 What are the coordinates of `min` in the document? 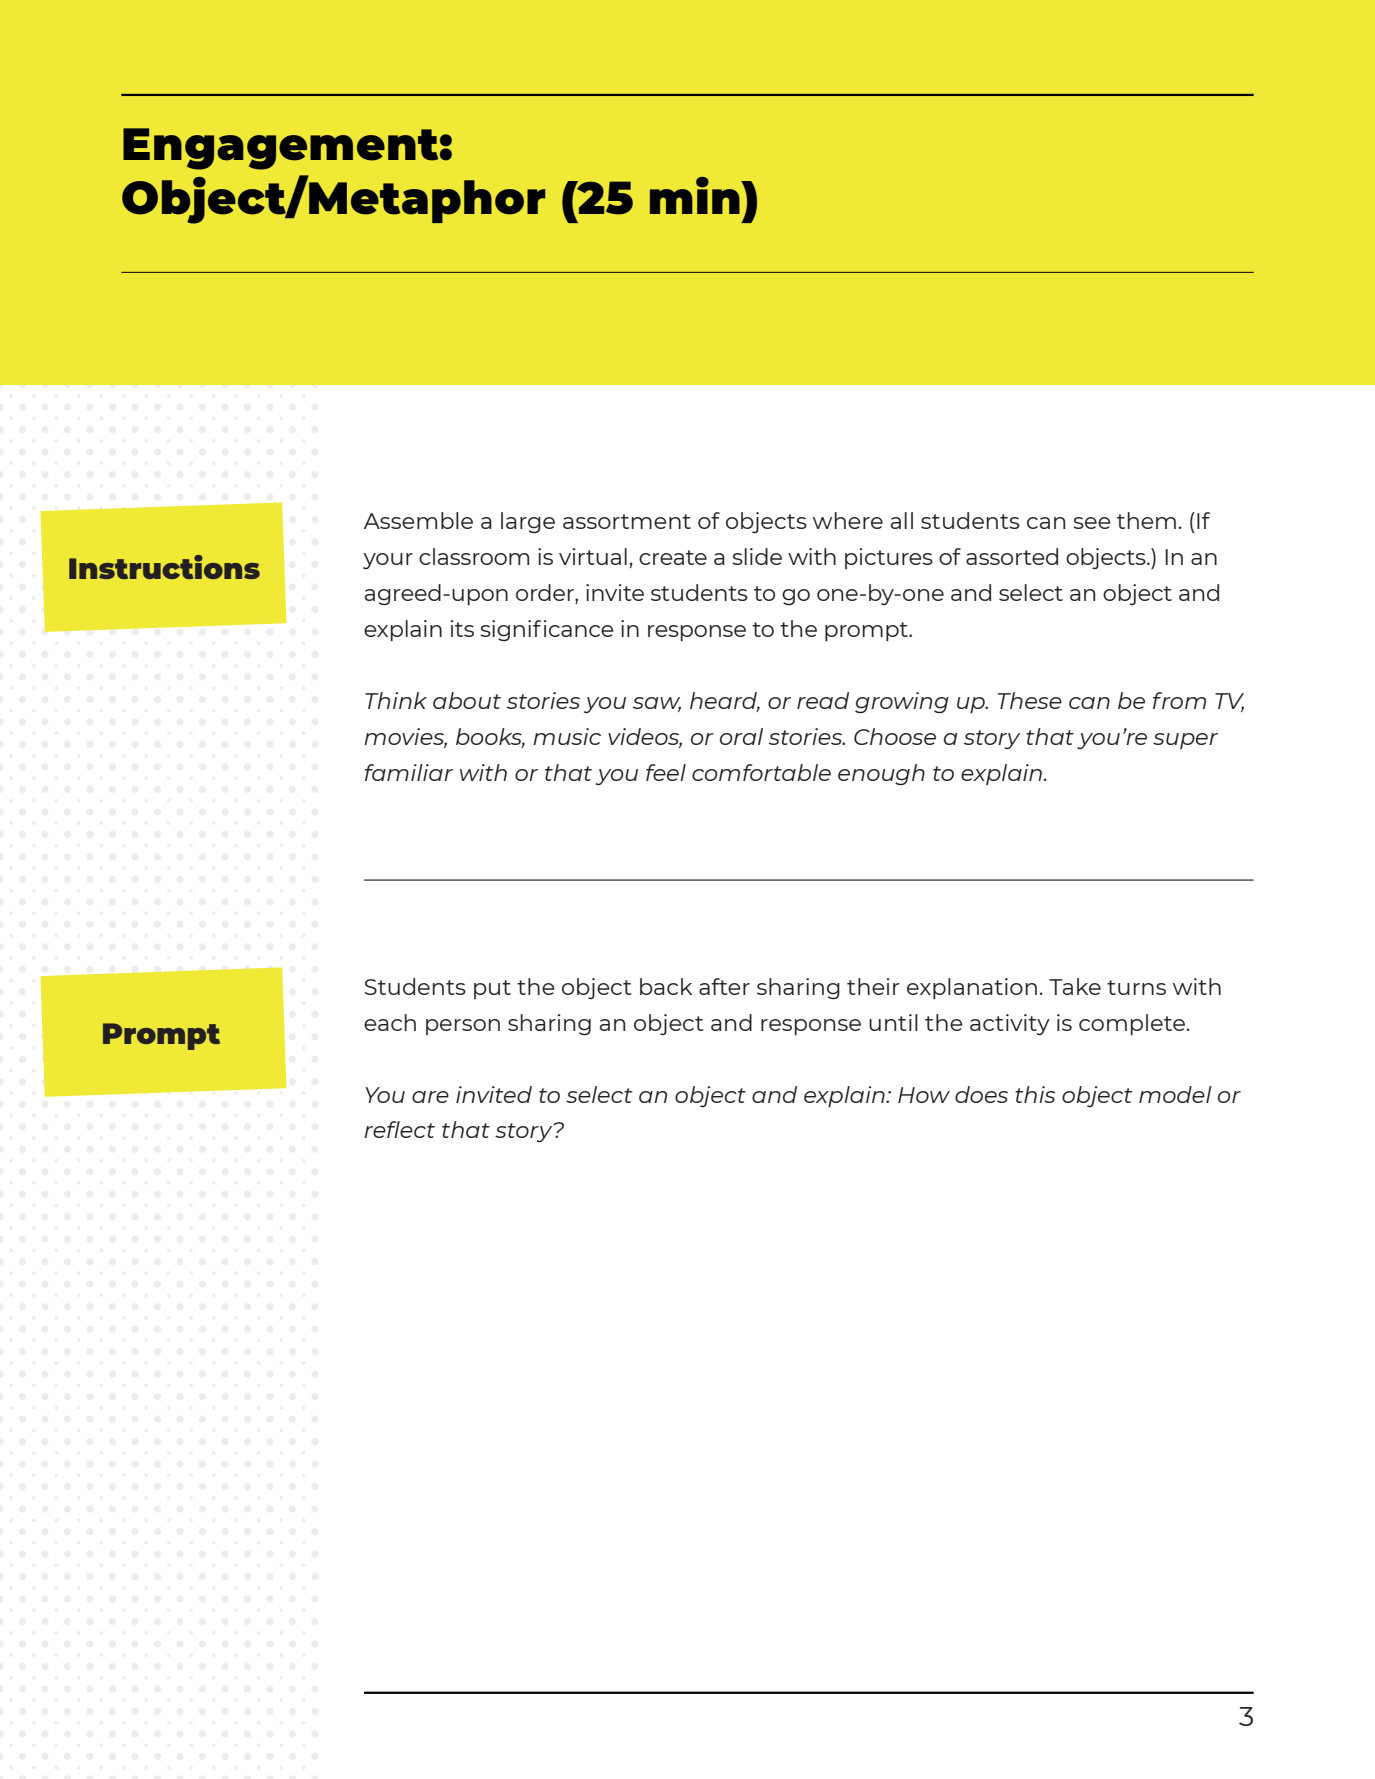 It's located at (696, 195).
